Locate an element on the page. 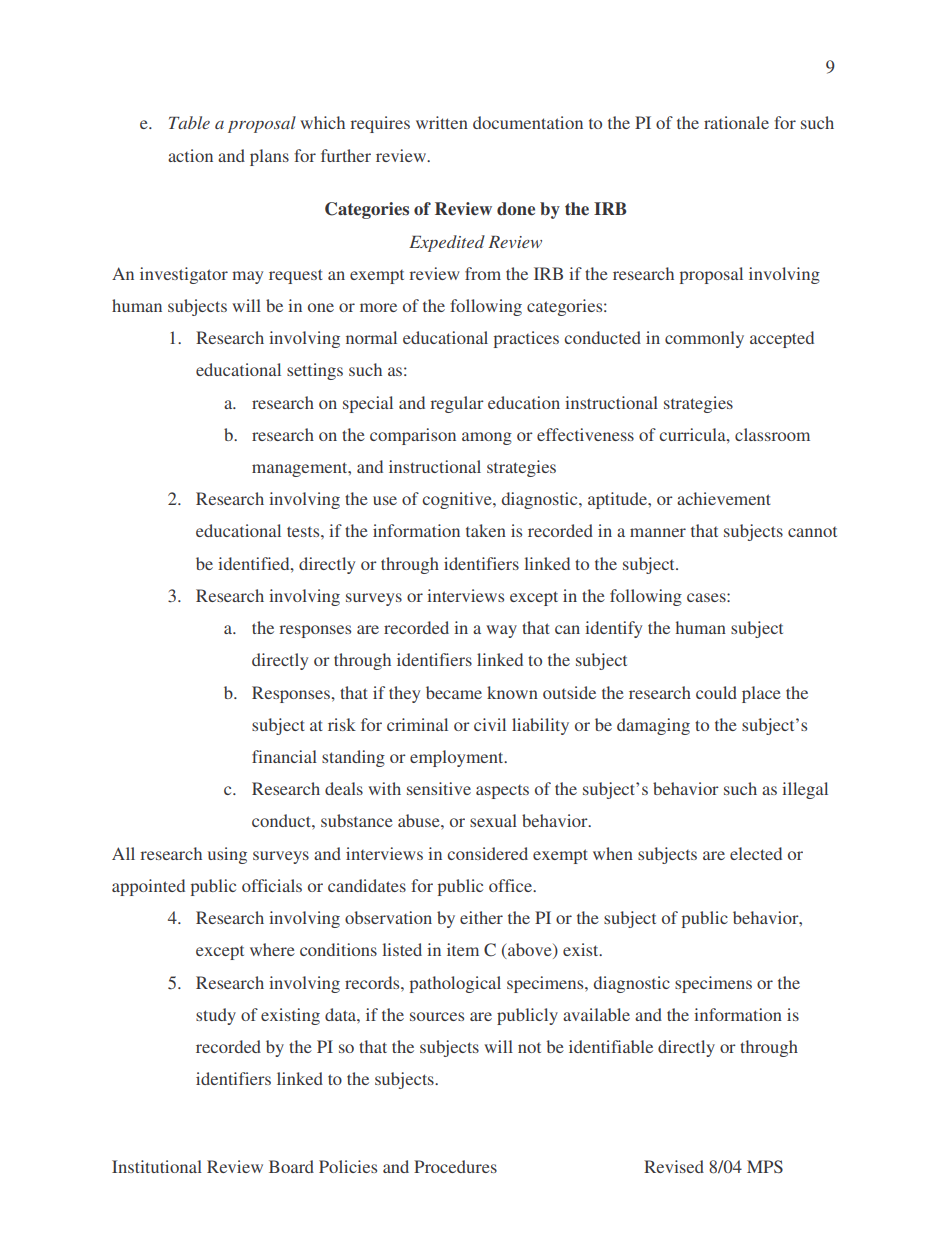 This document has height=1233, width=952. action is located at coordinates (190, 155).
